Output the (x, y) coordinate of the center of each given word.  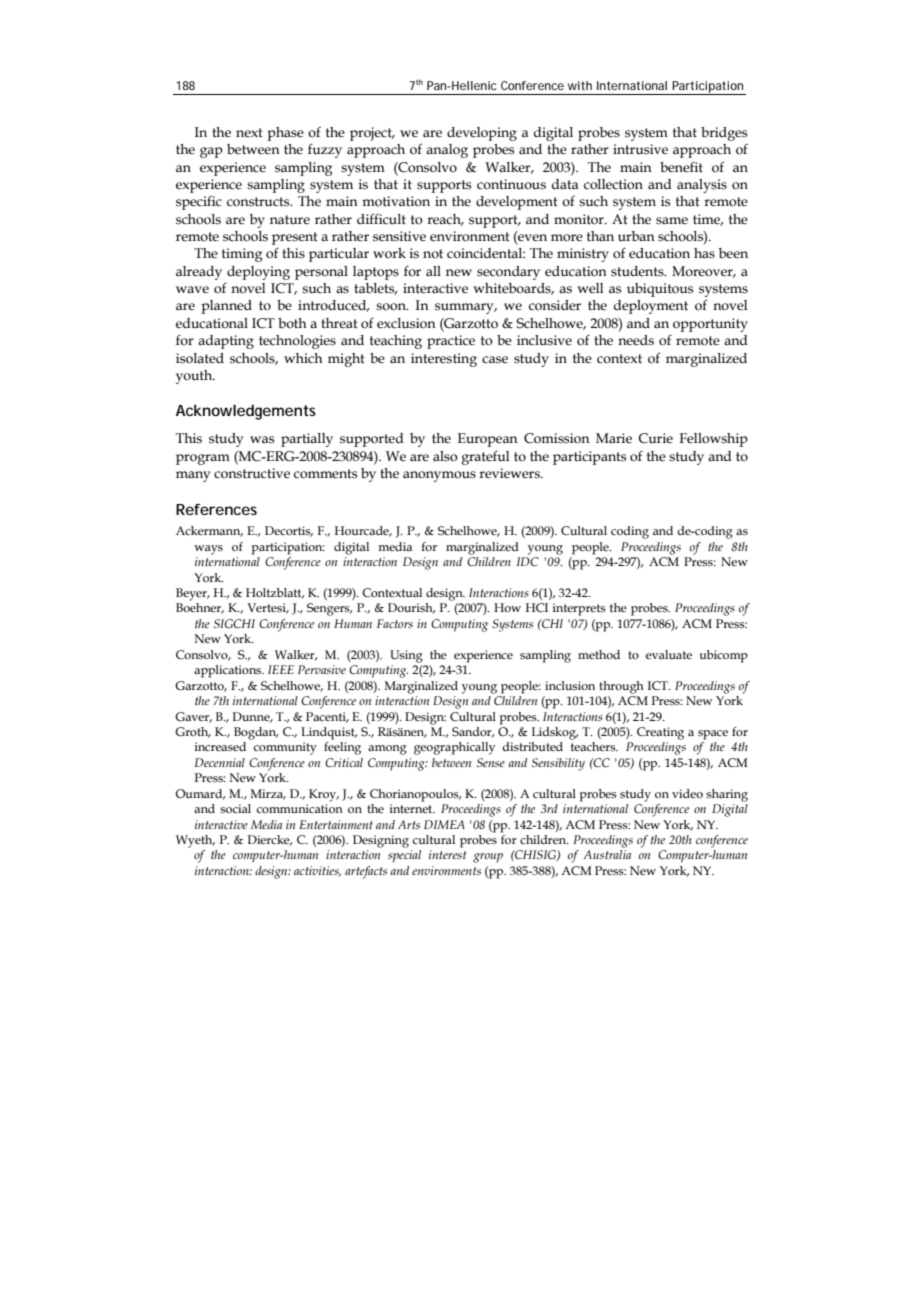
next (249, 133)
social (235, 808)
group (488, 858)
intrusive (640, 149)
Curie (655, 438)
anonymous (439, 476)
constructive (252, 473)
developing (482, 134)
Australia (607, 854)
